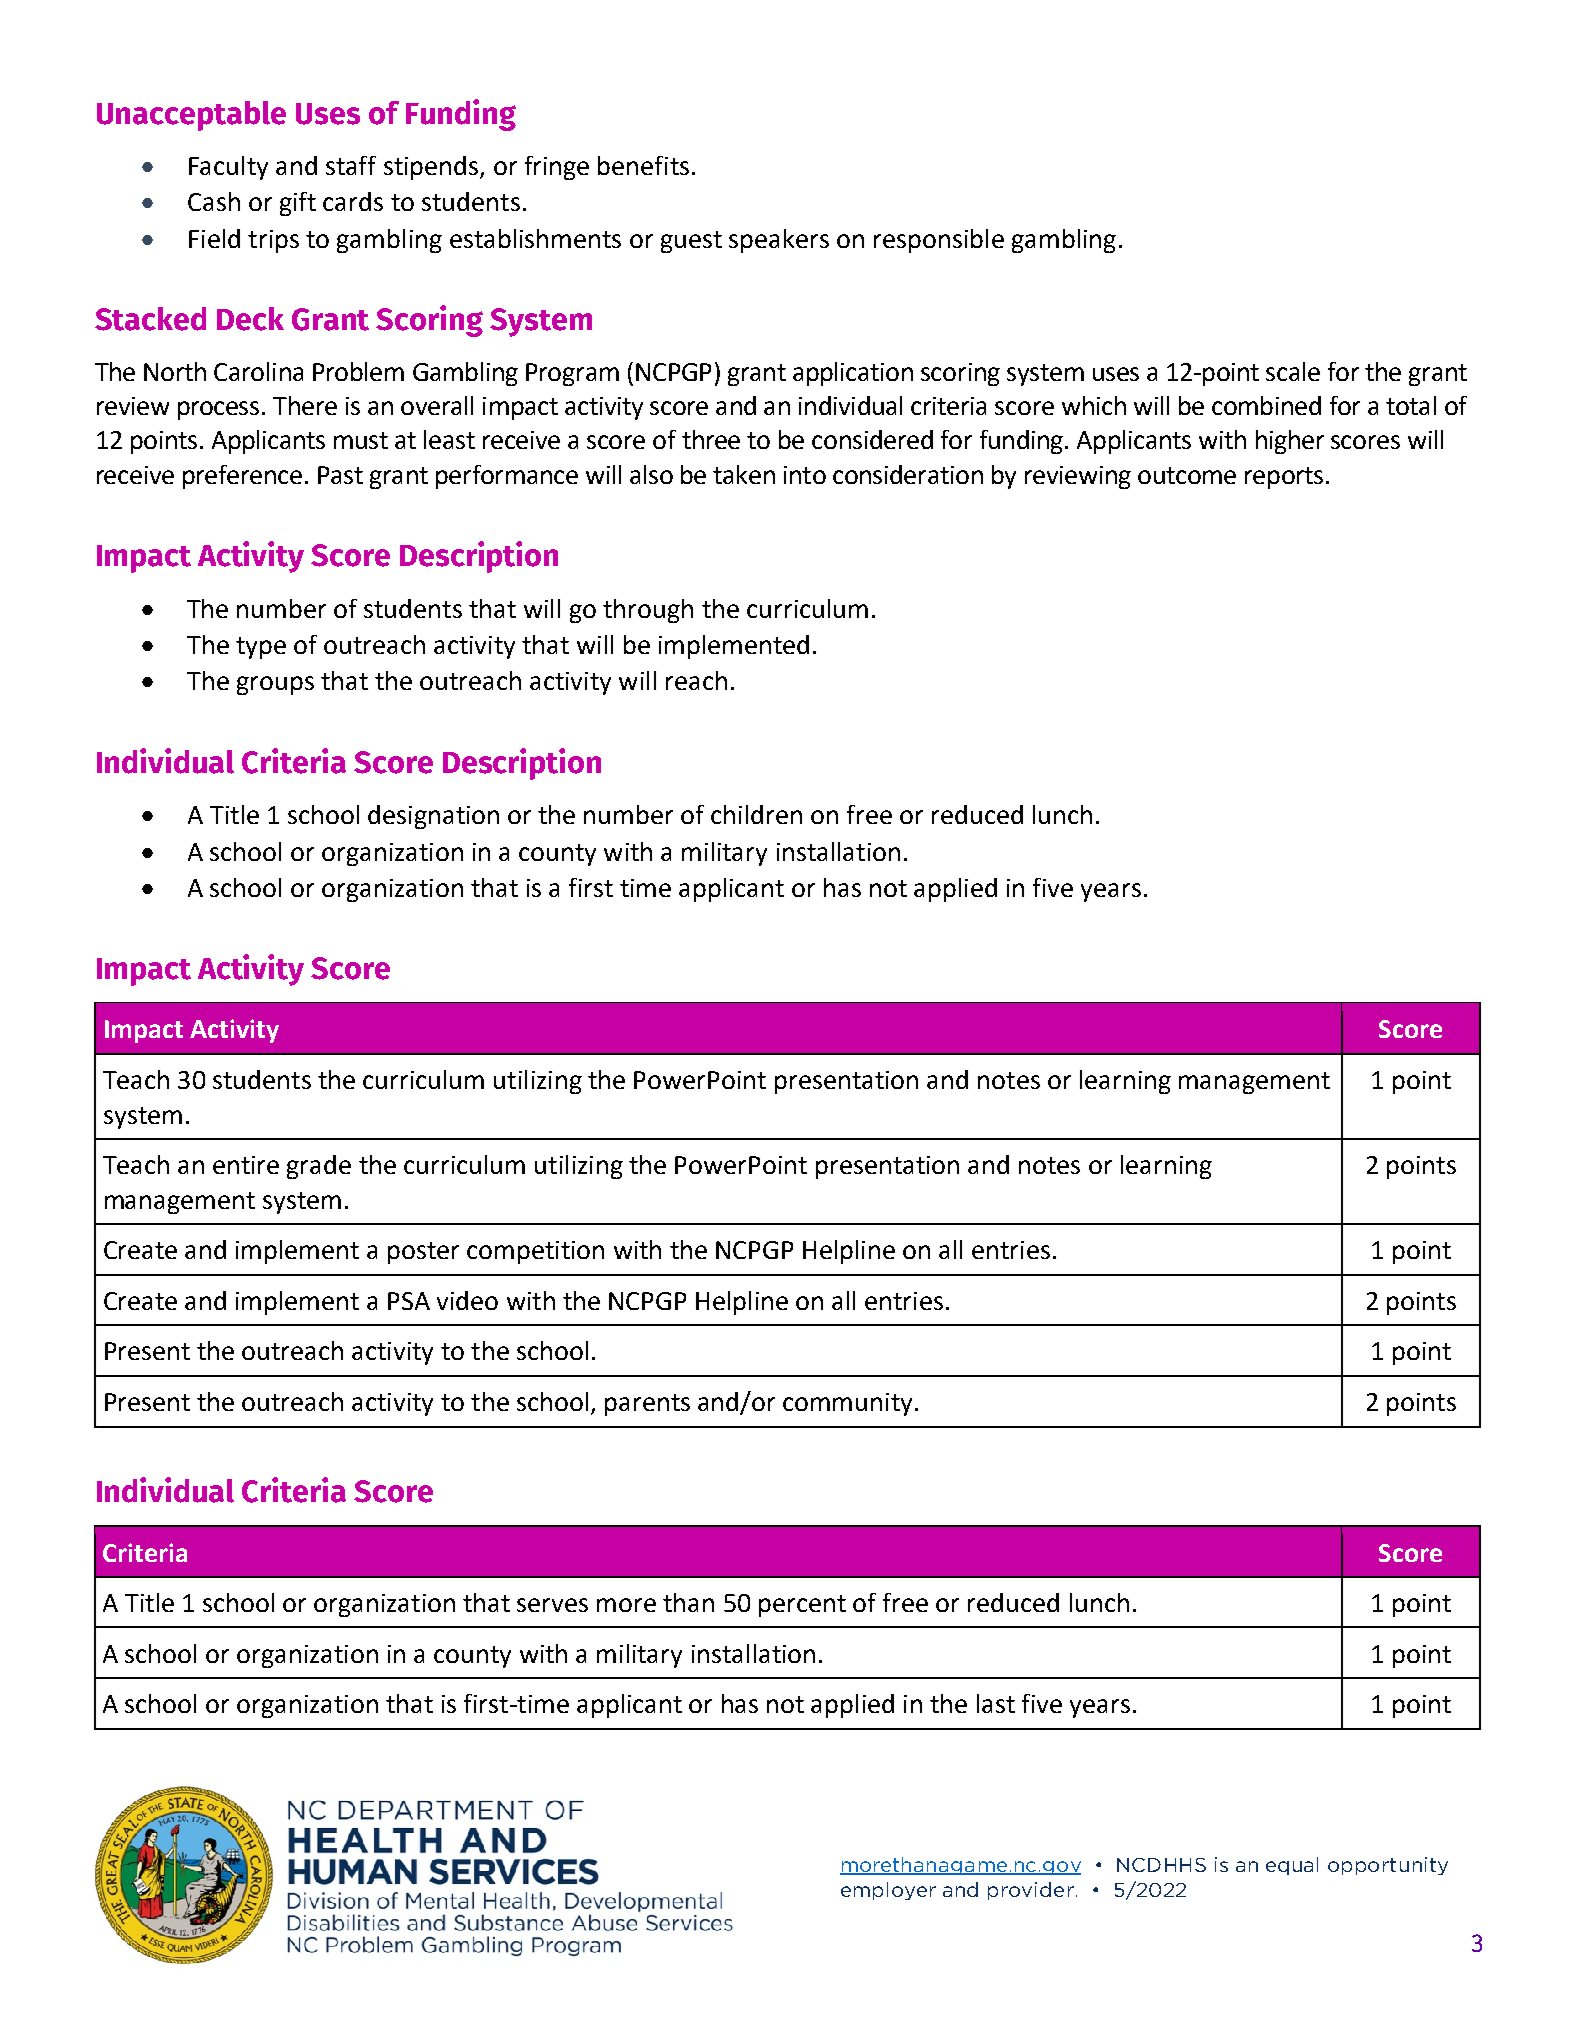 Image resolution: width=1570 pixels, height=2032 pixels. Describe the element at coordinates (779, 241) in the image. I see `speakers` at that location.
